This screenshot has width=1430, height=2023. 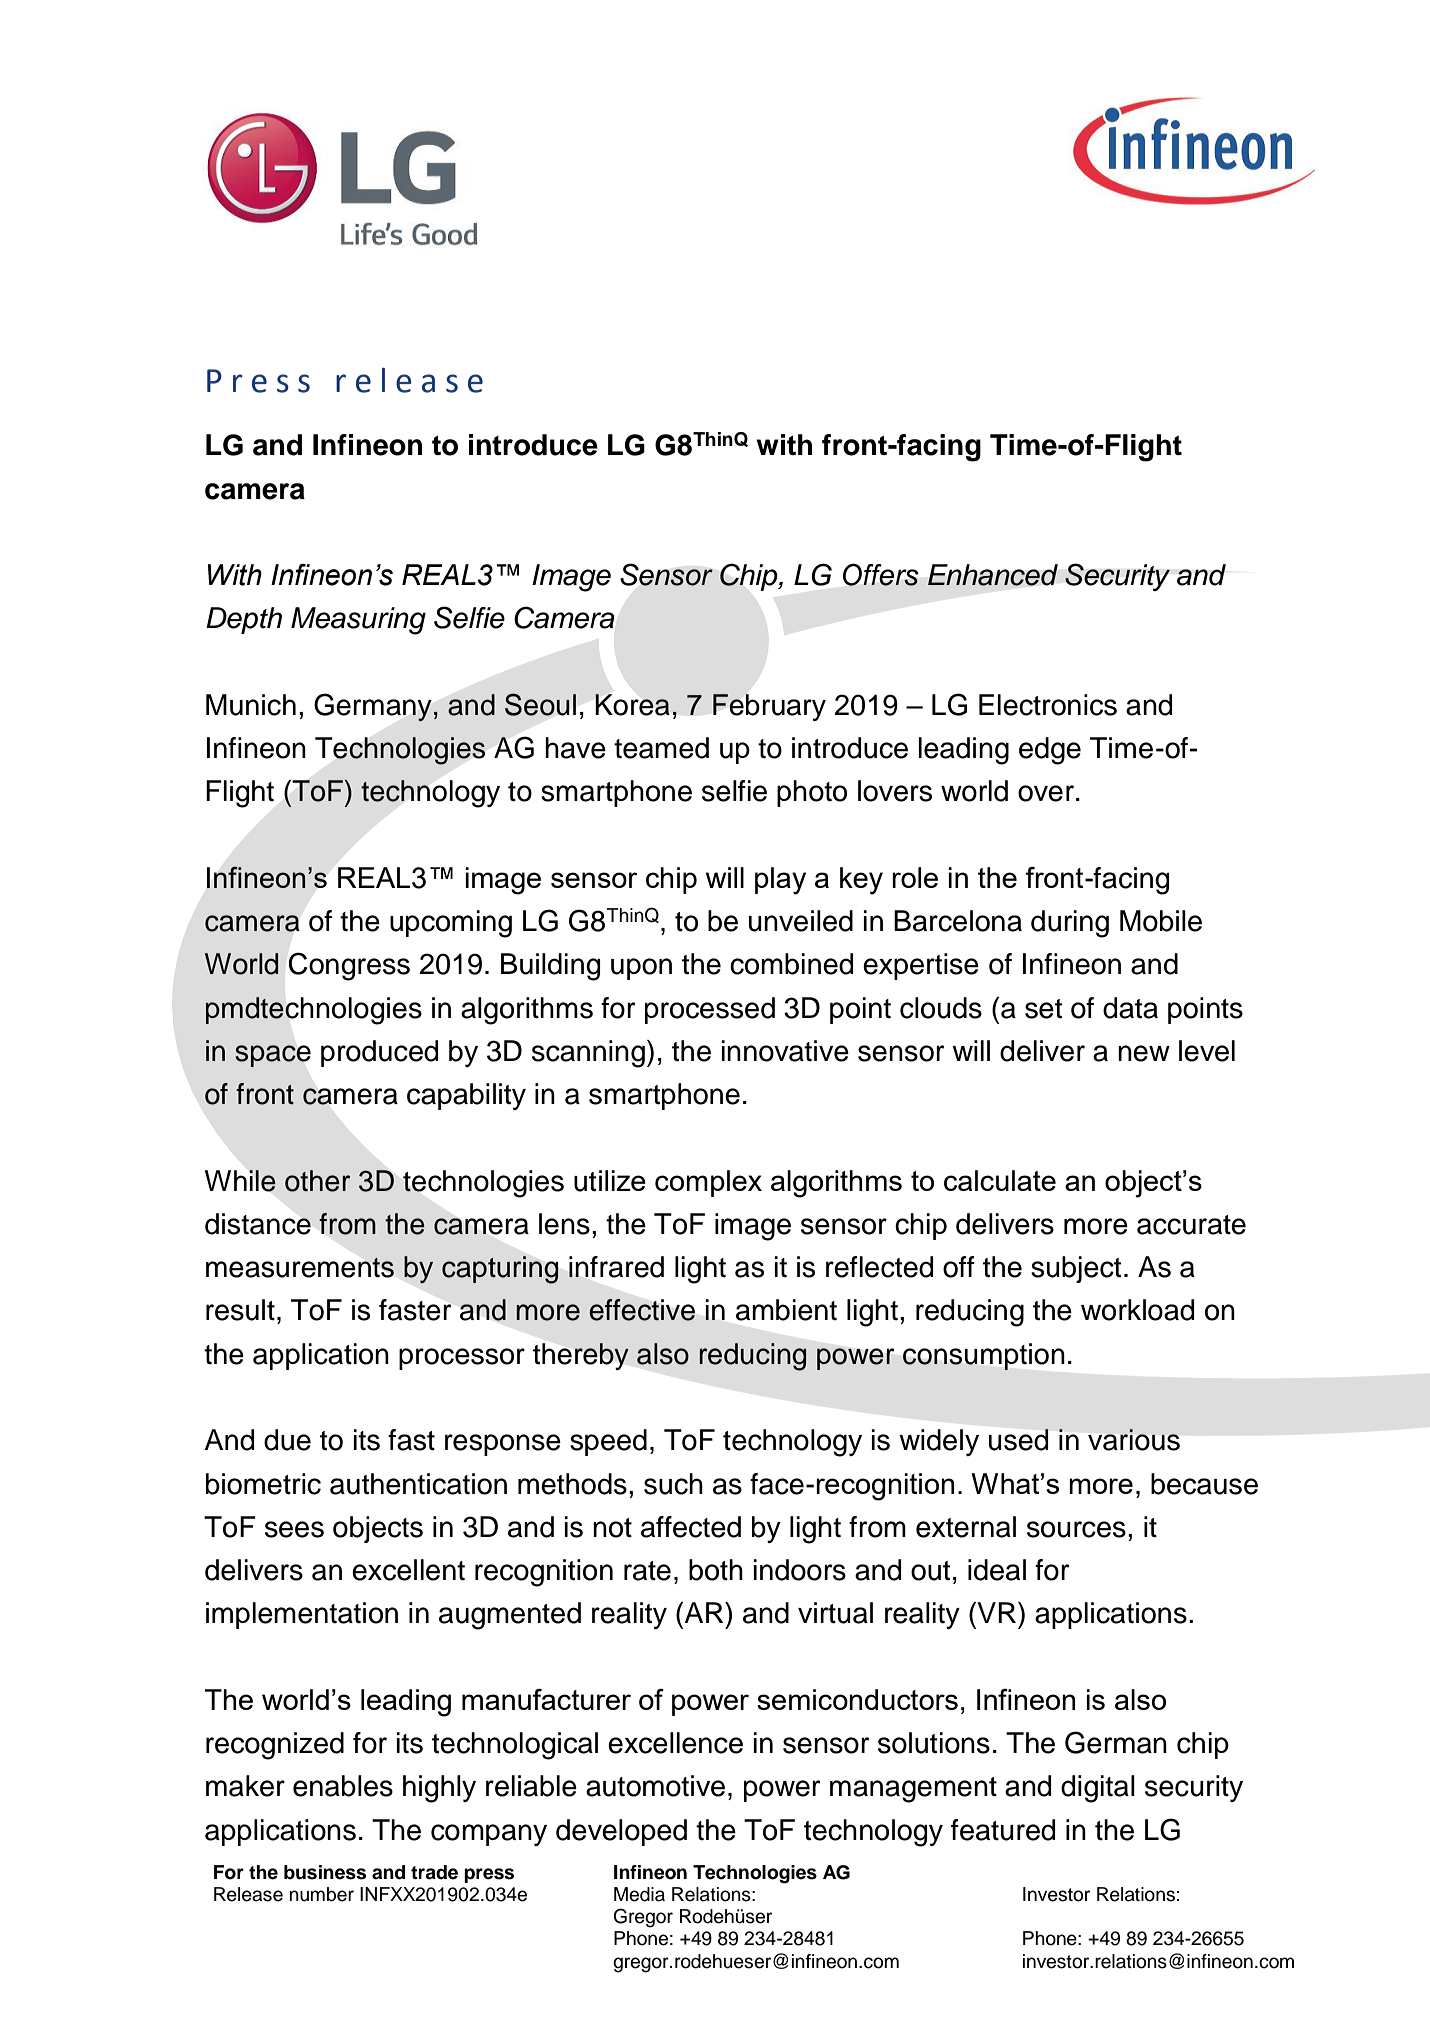 What do you see at coordinates (300, 1268) in the screenshot?
I see `measurements` at bounding box center [300, 1268].
